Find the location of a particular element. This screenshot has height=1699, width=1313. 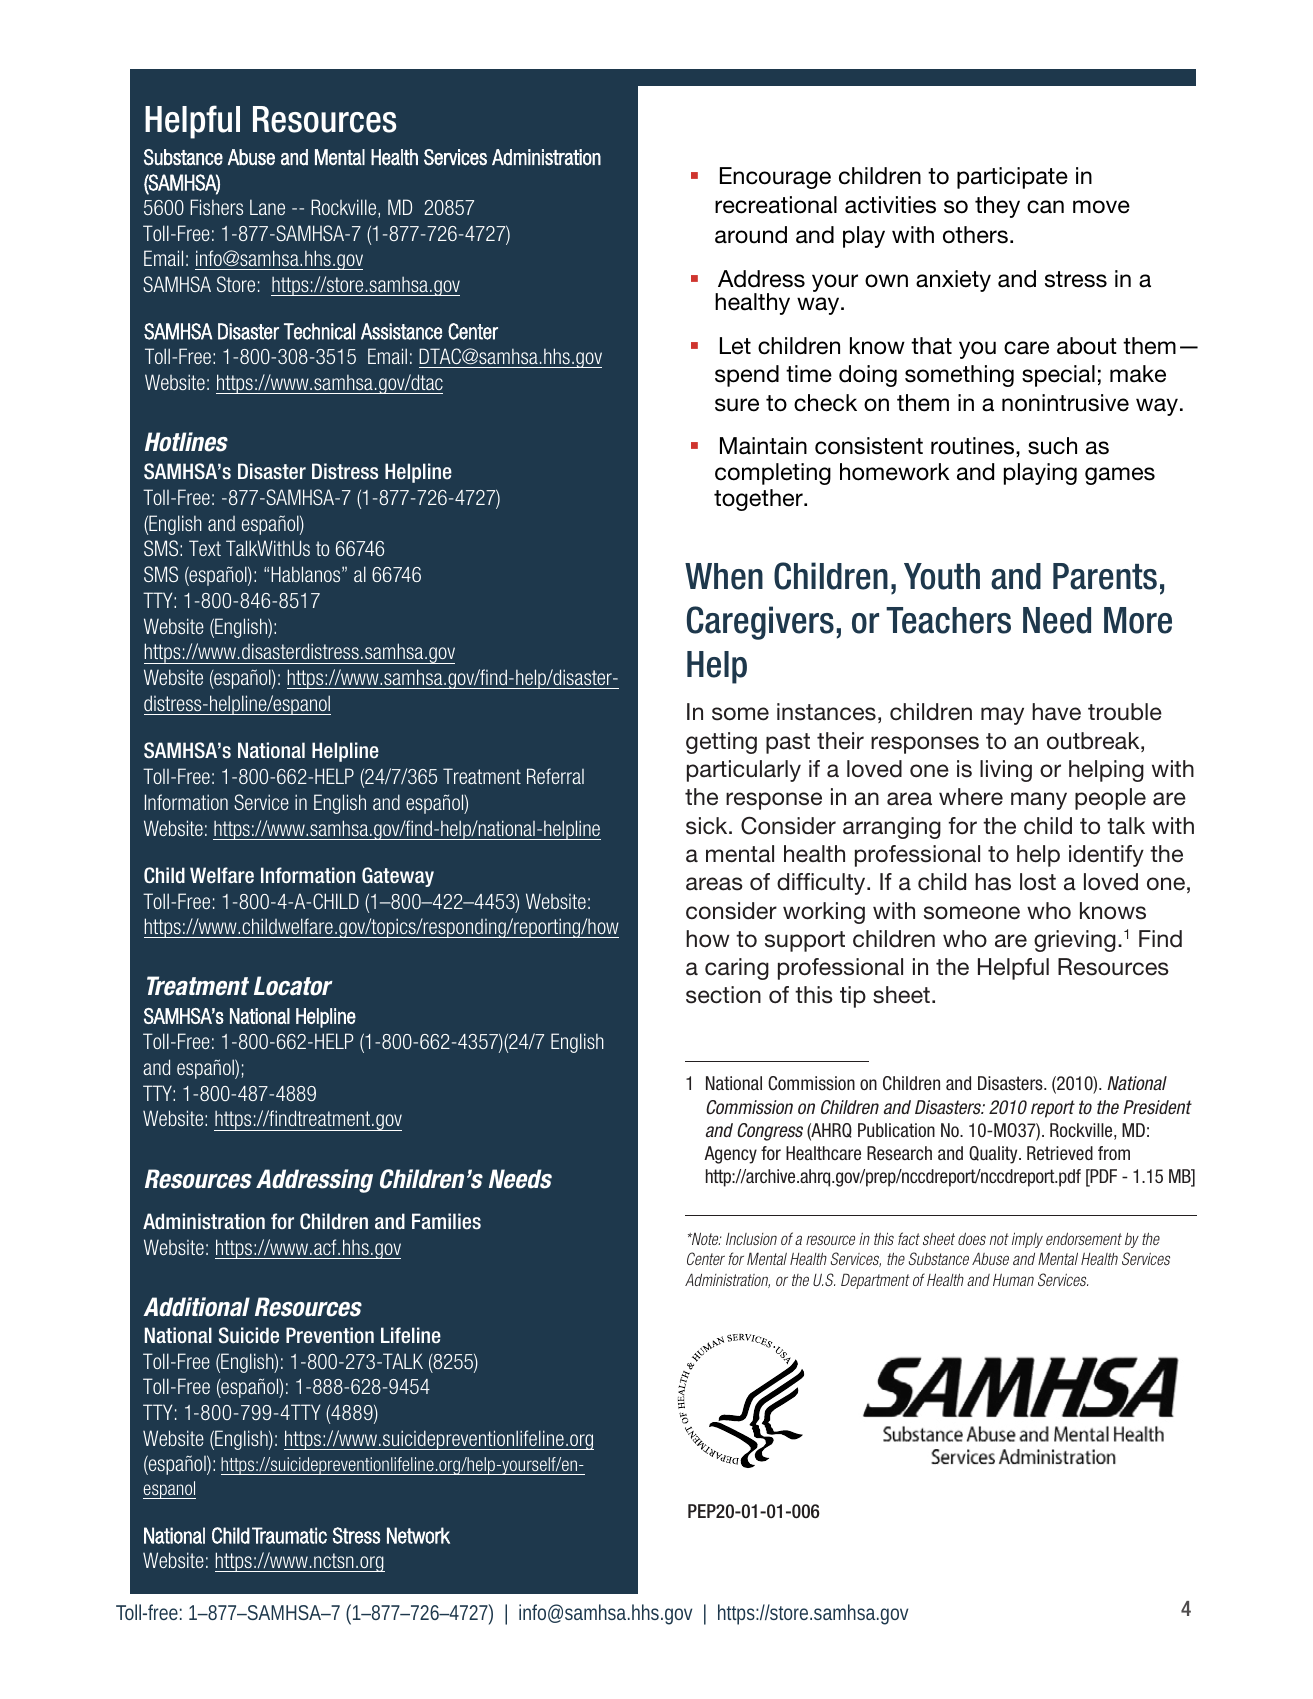

can is located at coordinates (1045, 207).
